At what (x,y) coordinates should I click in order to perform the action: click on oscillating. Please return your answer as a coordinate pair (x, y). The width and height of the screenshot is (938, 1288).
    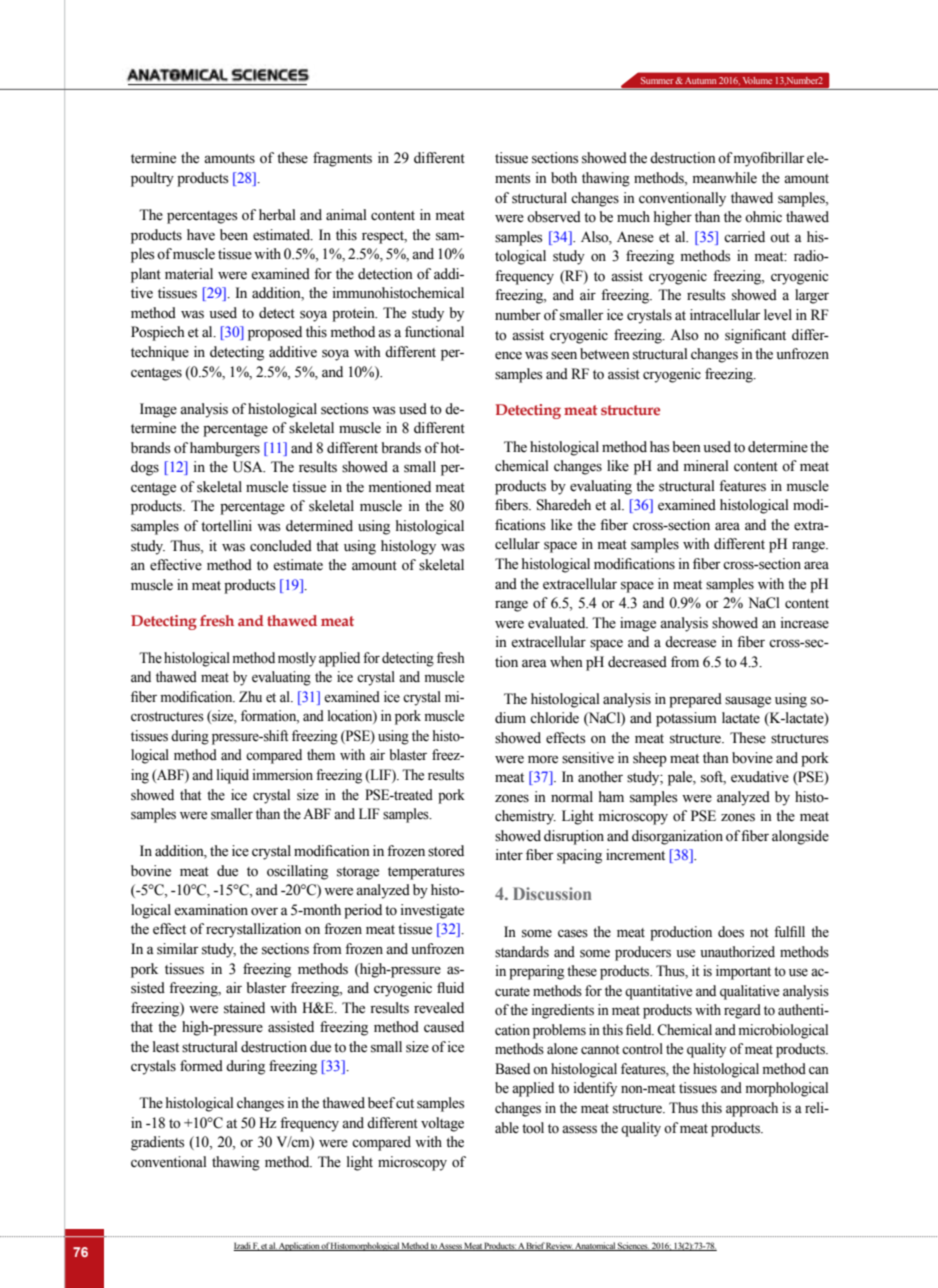
    Looking at the image, I should click on (297, 872).
